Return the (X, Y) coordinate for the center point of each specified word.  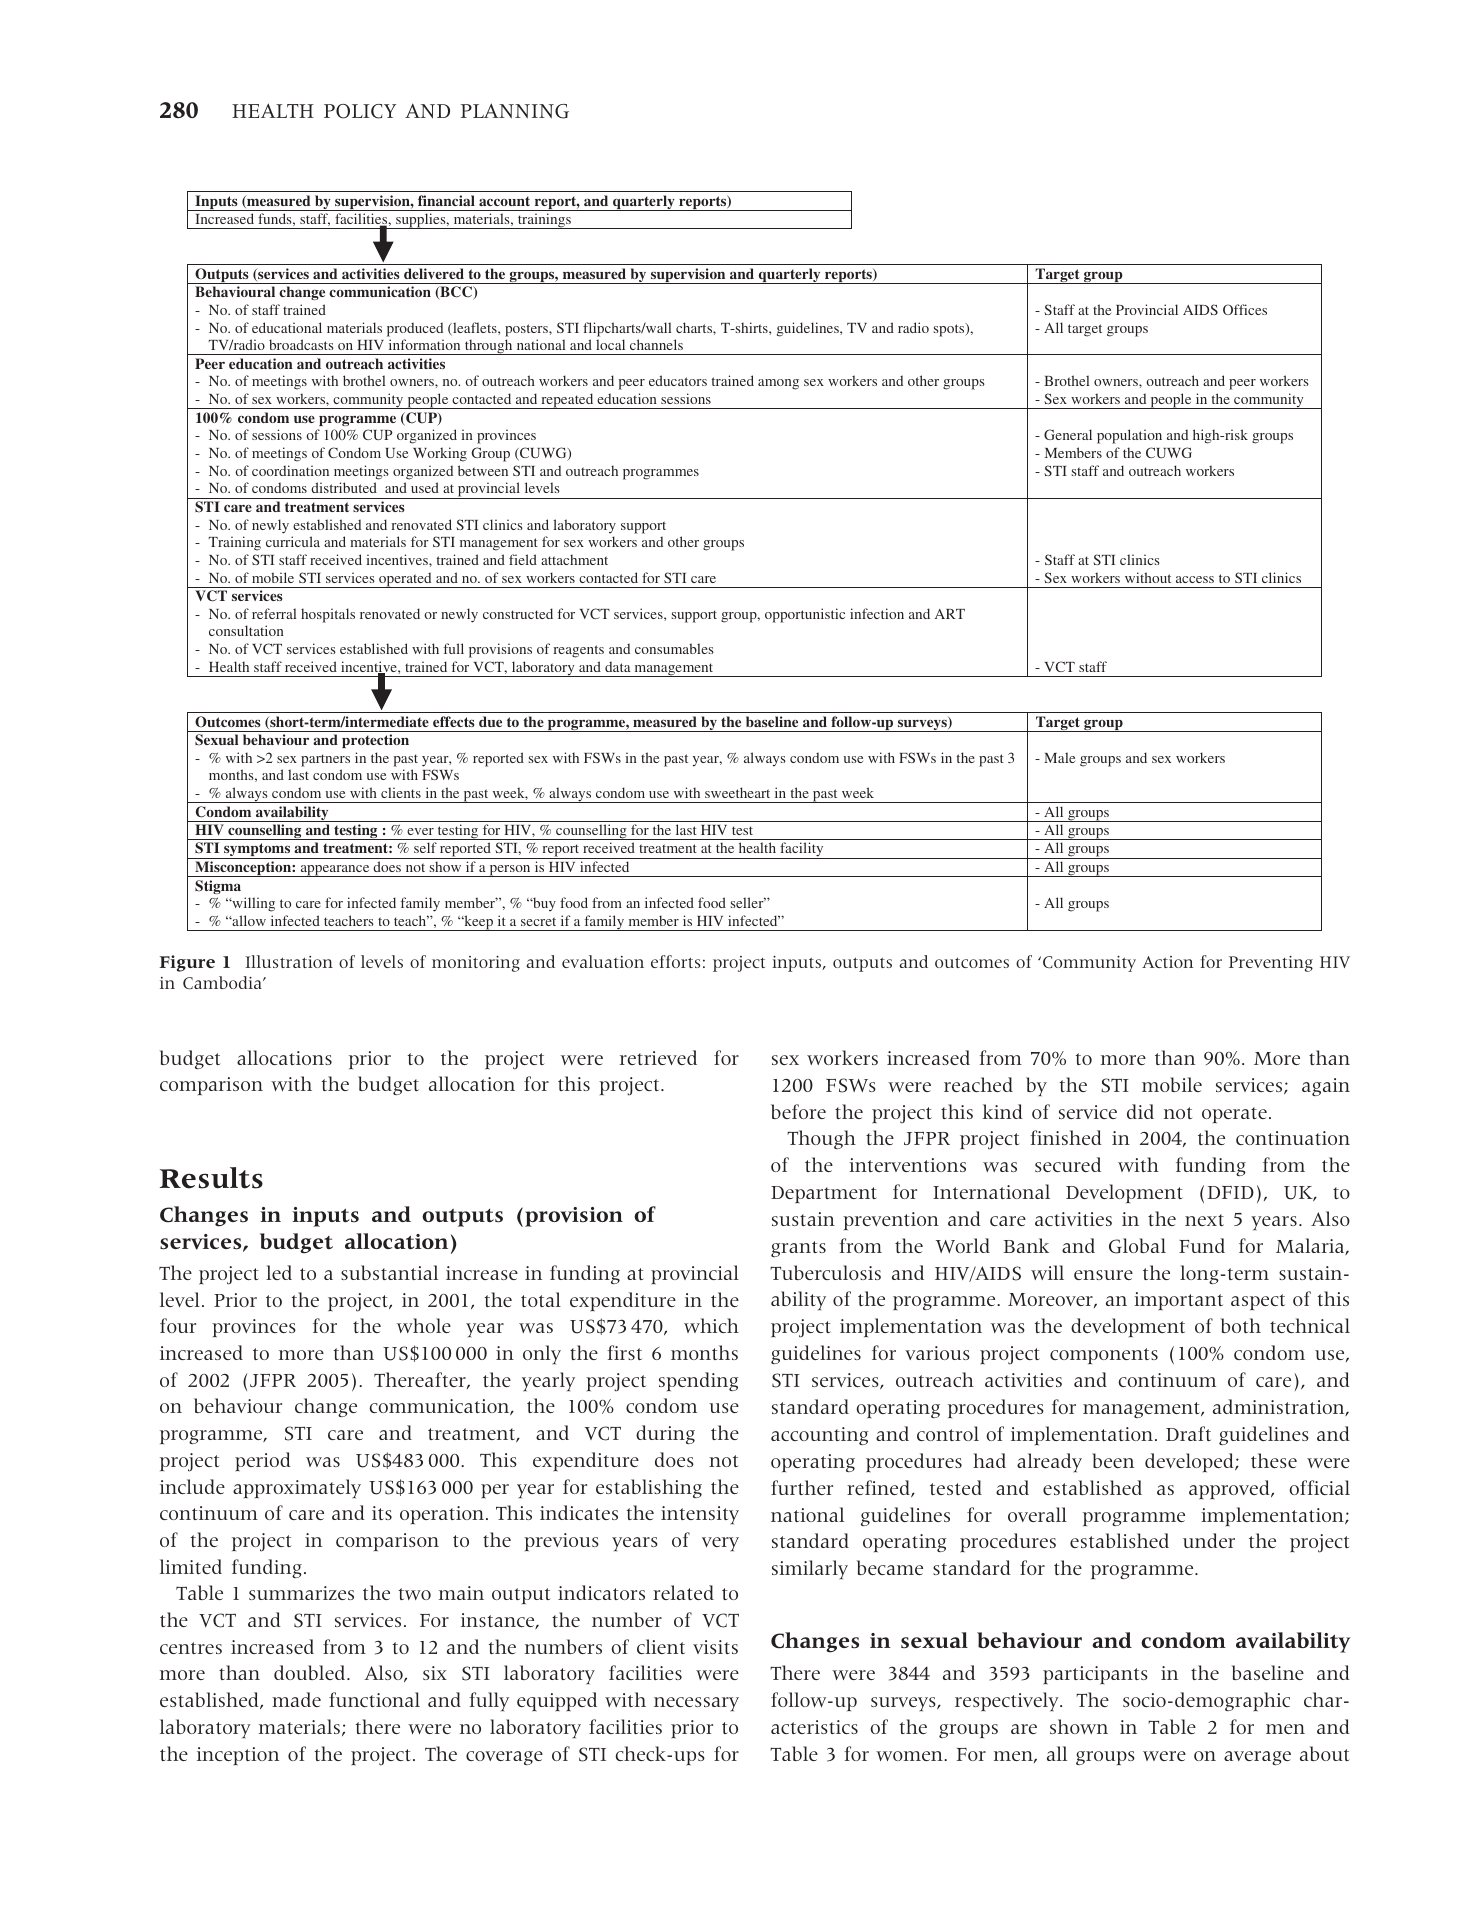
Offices (1245, 309)
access (1195, 579)
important (1178, 1301)
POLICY (360, 111)
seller (748, 902)
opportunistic (805, 615)
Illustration (289, 961)
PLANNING (515, 111)
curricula (293, 541)
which (711, 1325)
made (296, 1699)
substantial (389, 1272)
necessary (696, 1704)
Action (1167, 962)
